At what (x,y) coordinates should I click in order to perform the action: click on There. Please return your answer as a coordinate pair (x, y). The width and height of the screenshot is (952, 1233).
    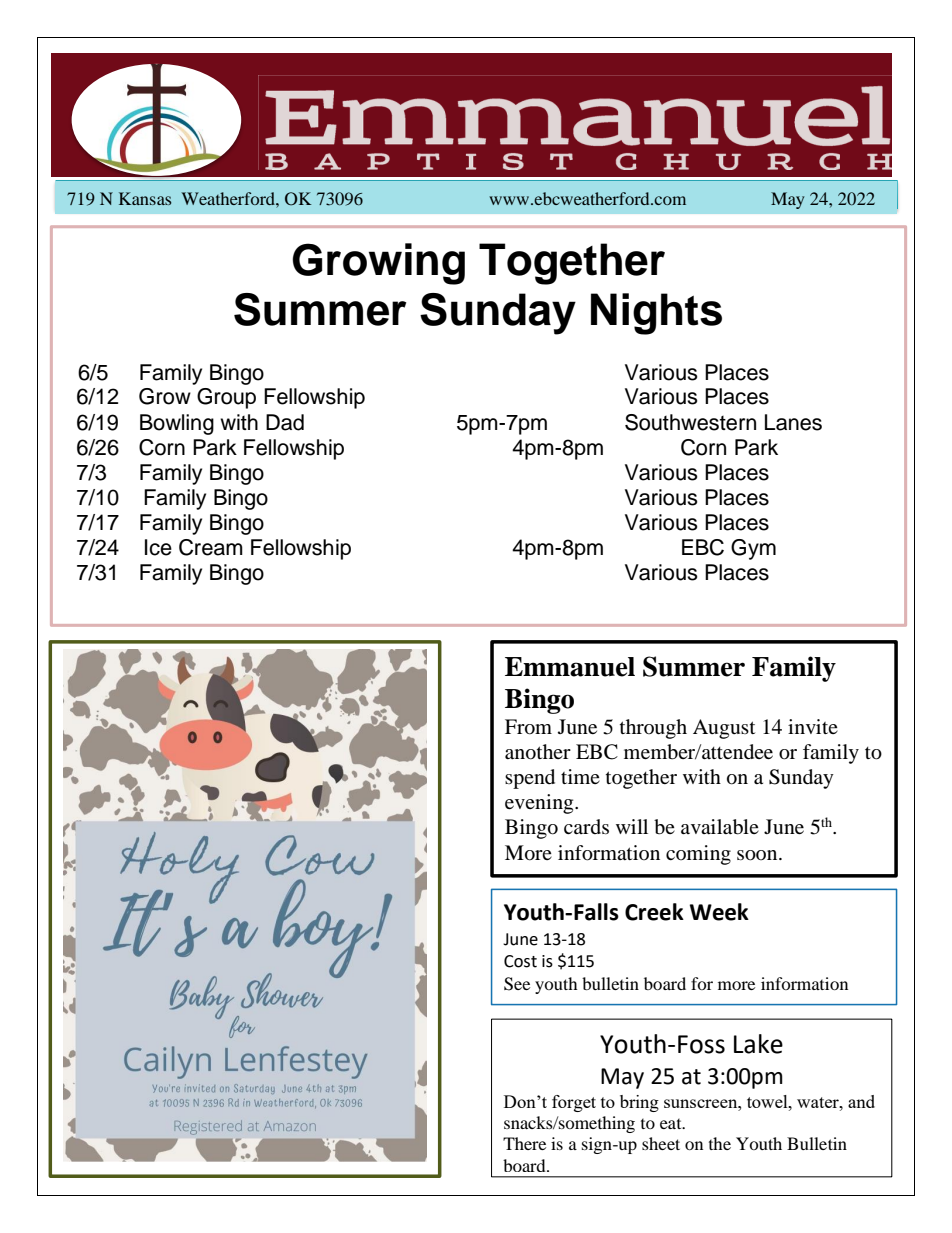
    Looking at the image, I should click on (524, 1143).
